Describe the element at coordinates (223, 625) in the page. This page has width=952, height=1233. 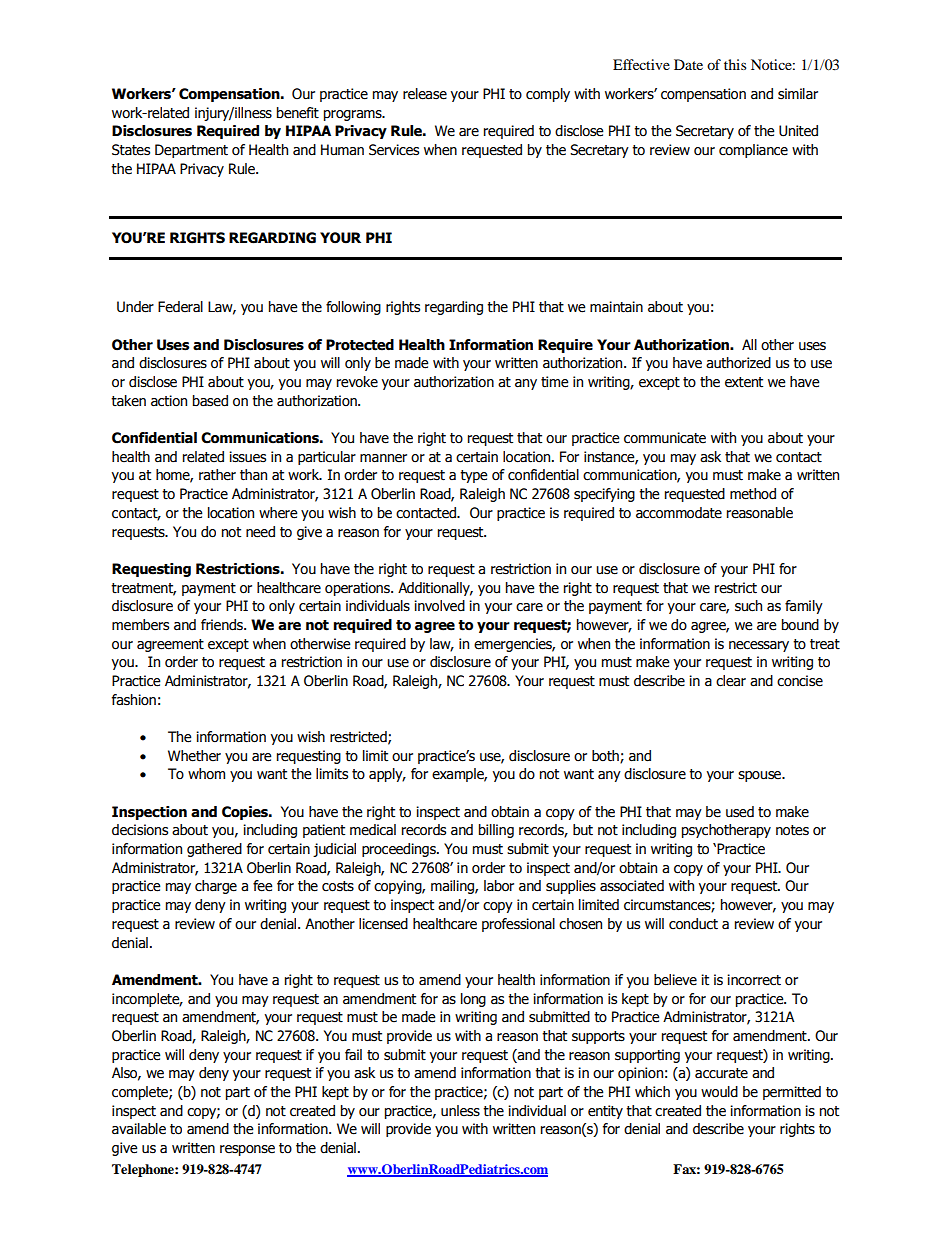
I see `friends` at that location.
